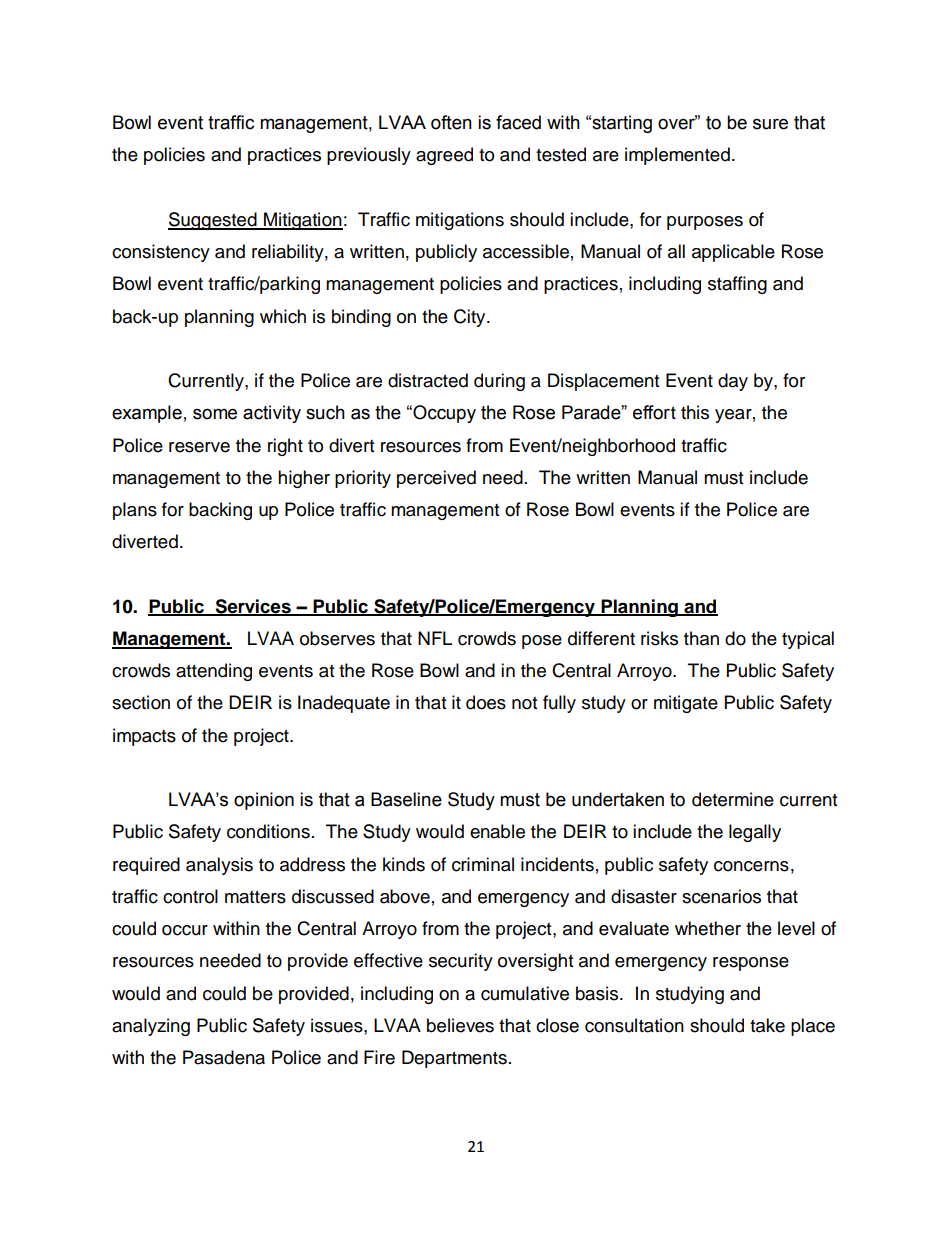 The image size is (952, 1233). I want to click on than, so click(701, 638).
